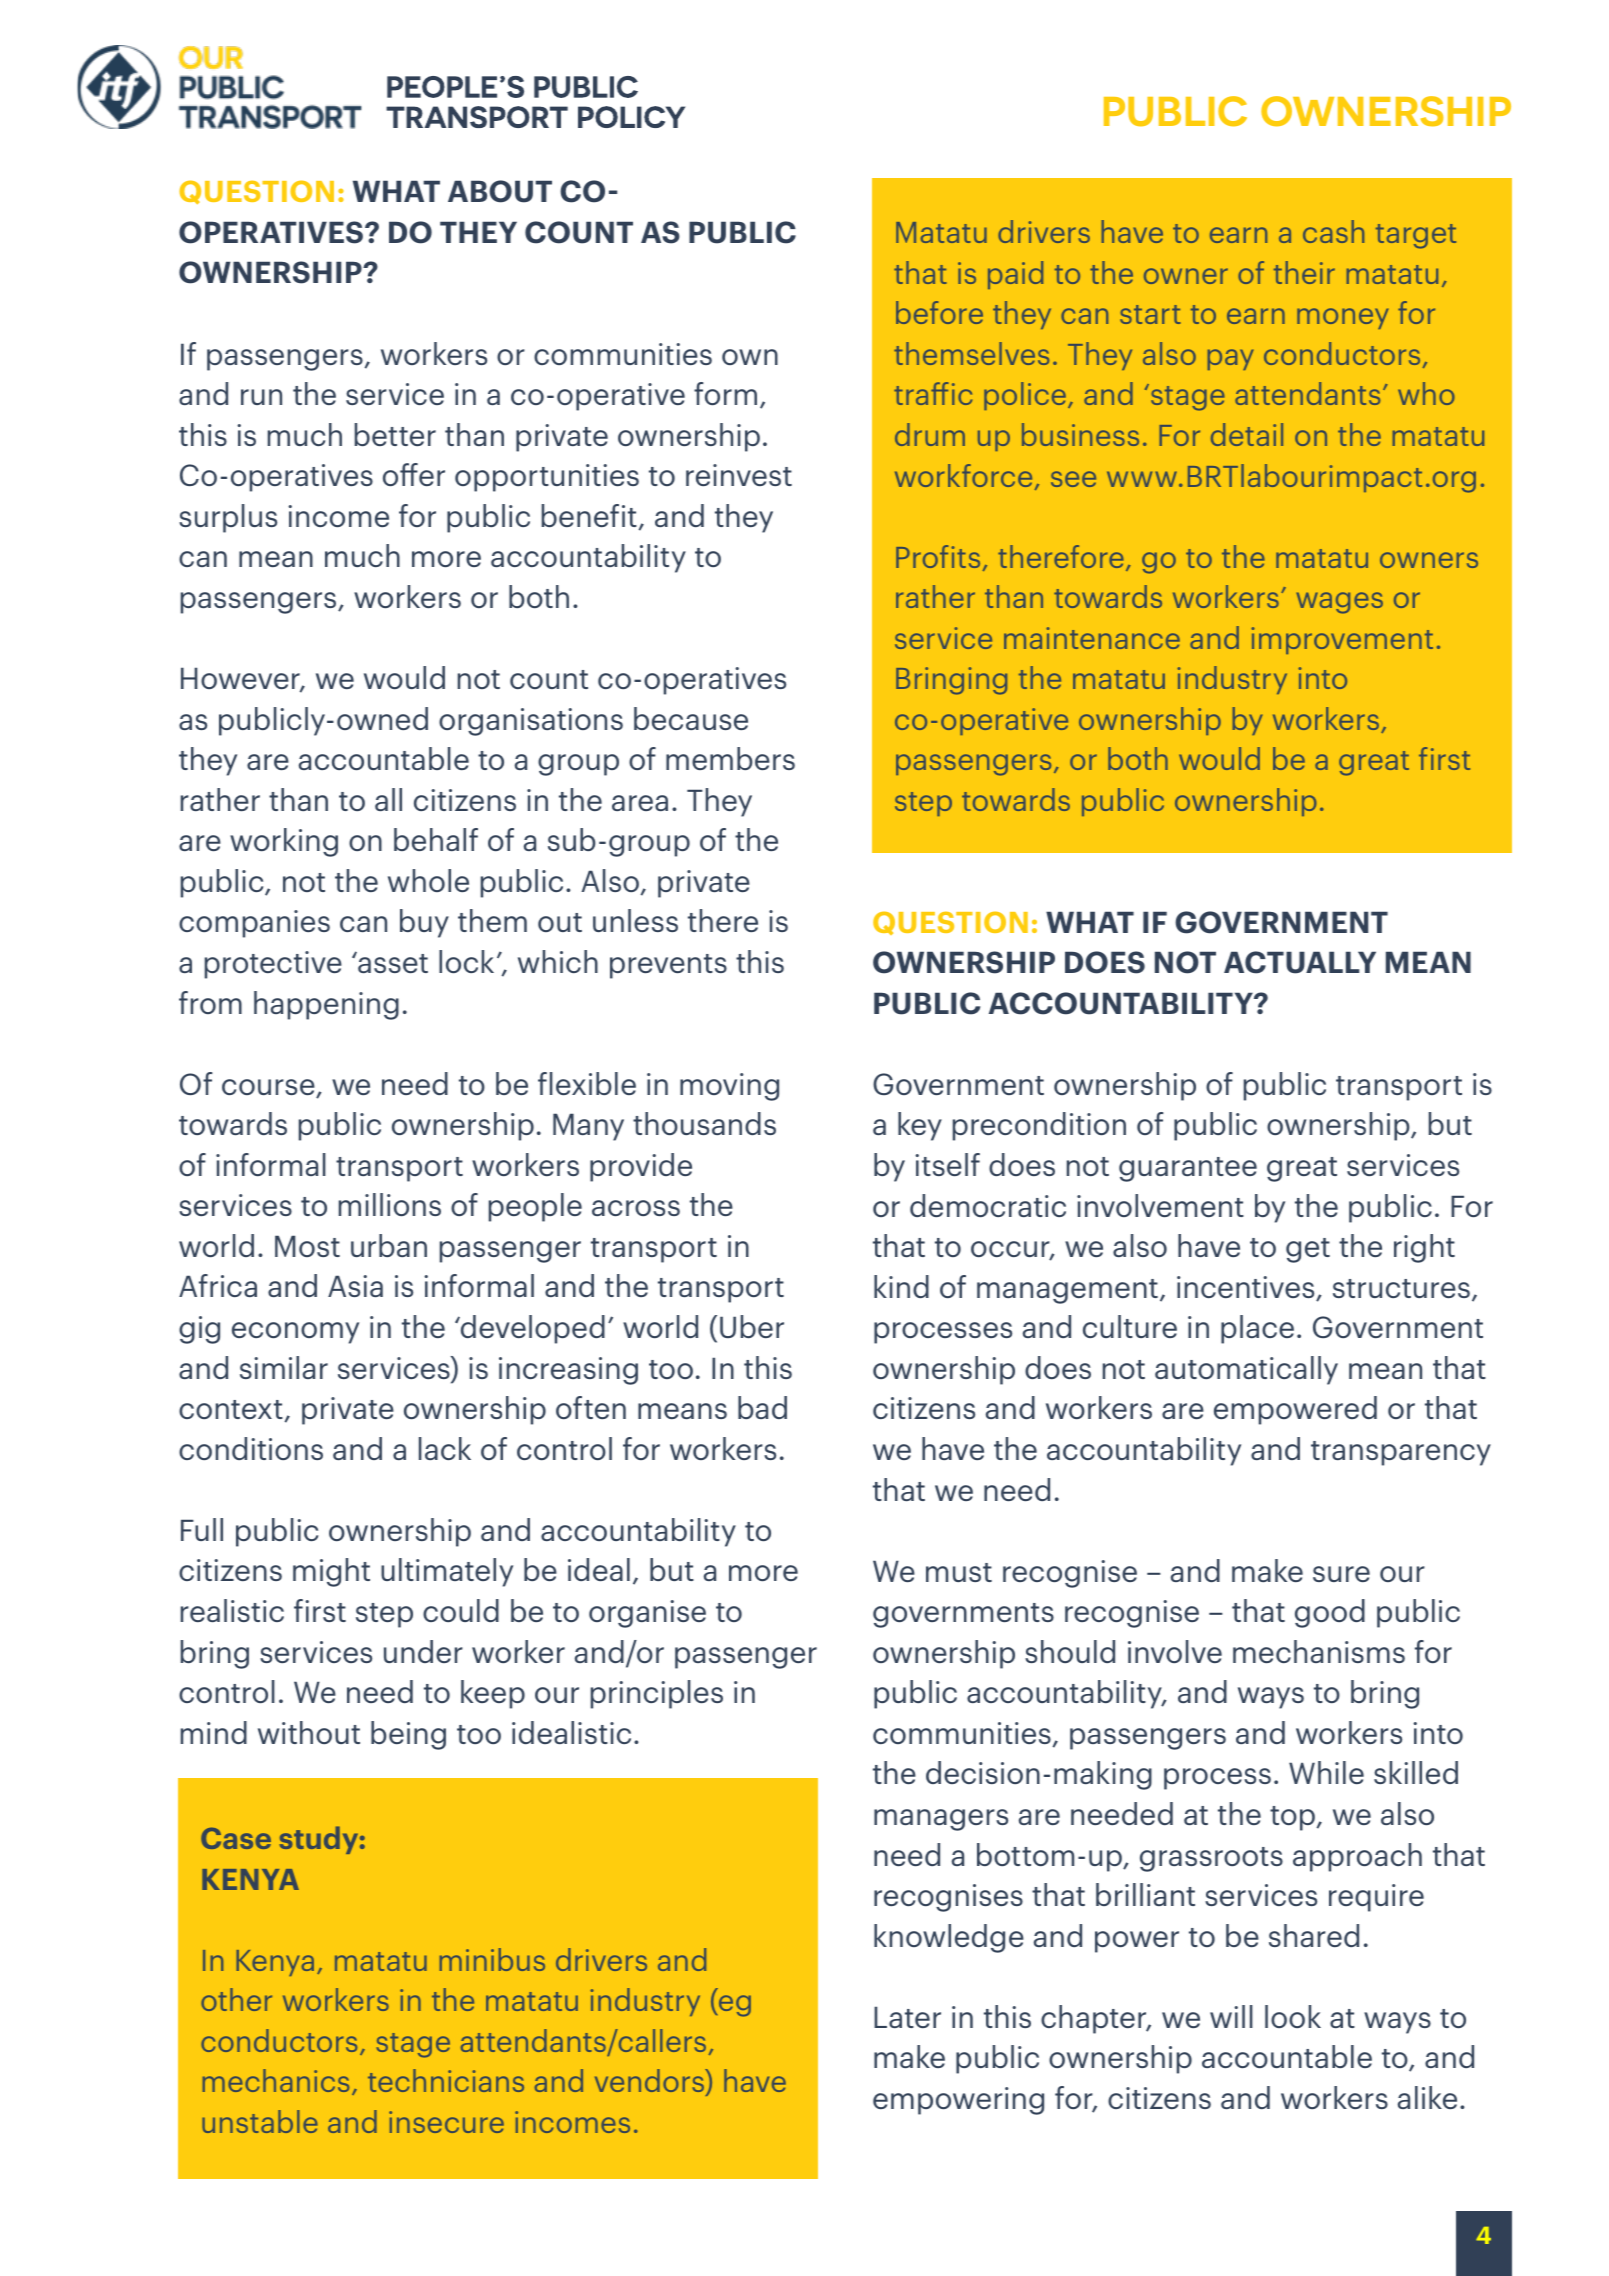 This screenshot has width=1609, height=2276. What do you see at coordinates (657, 1694) in the screenshot?
I see `principles` at bounding box center [657, 1694].
